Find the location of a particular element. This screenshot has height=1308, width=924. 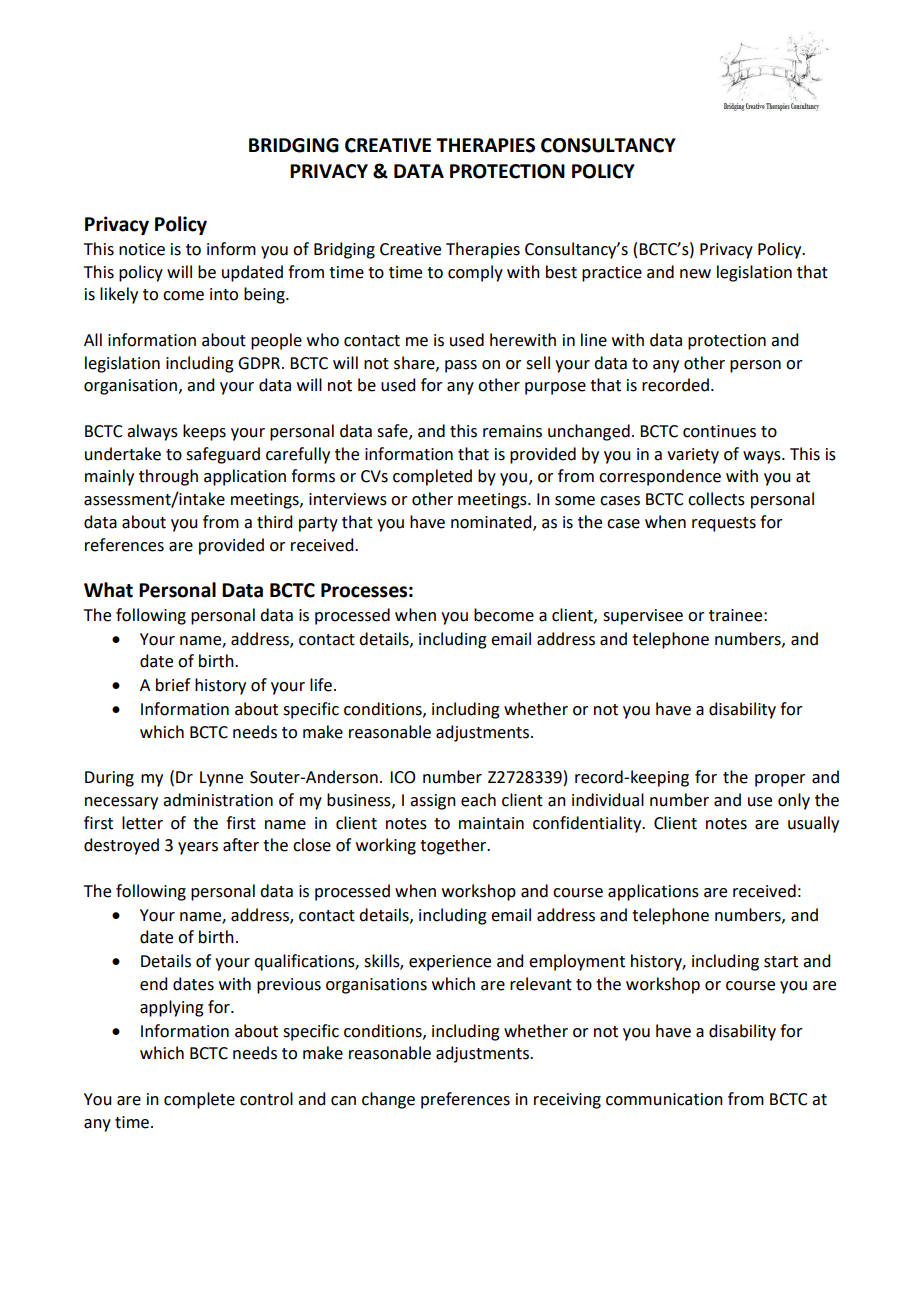

control is located at coordinates (266, 1099).
